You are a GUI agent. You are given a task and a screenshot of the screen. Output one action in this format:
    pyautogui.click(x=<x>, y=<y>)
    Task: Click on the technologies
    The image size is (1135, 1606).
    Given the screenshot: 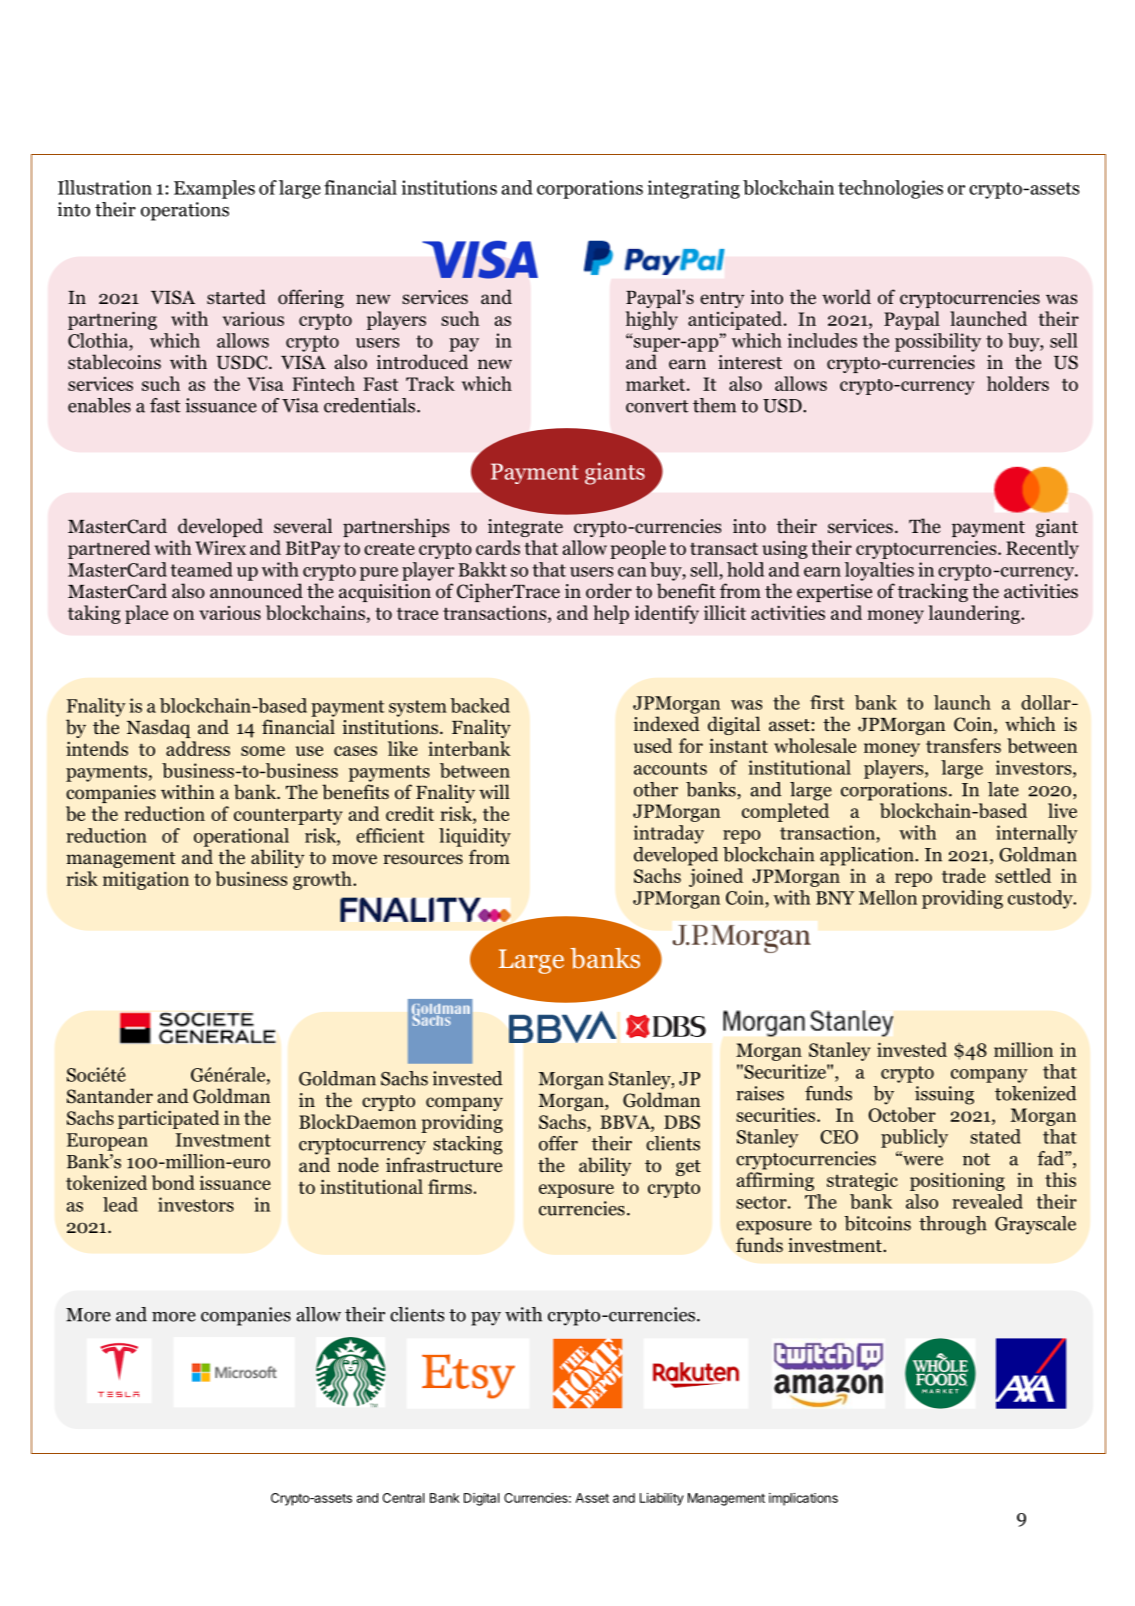 What is the action you would take?
    pyautogui.click(x=890, y=189)
